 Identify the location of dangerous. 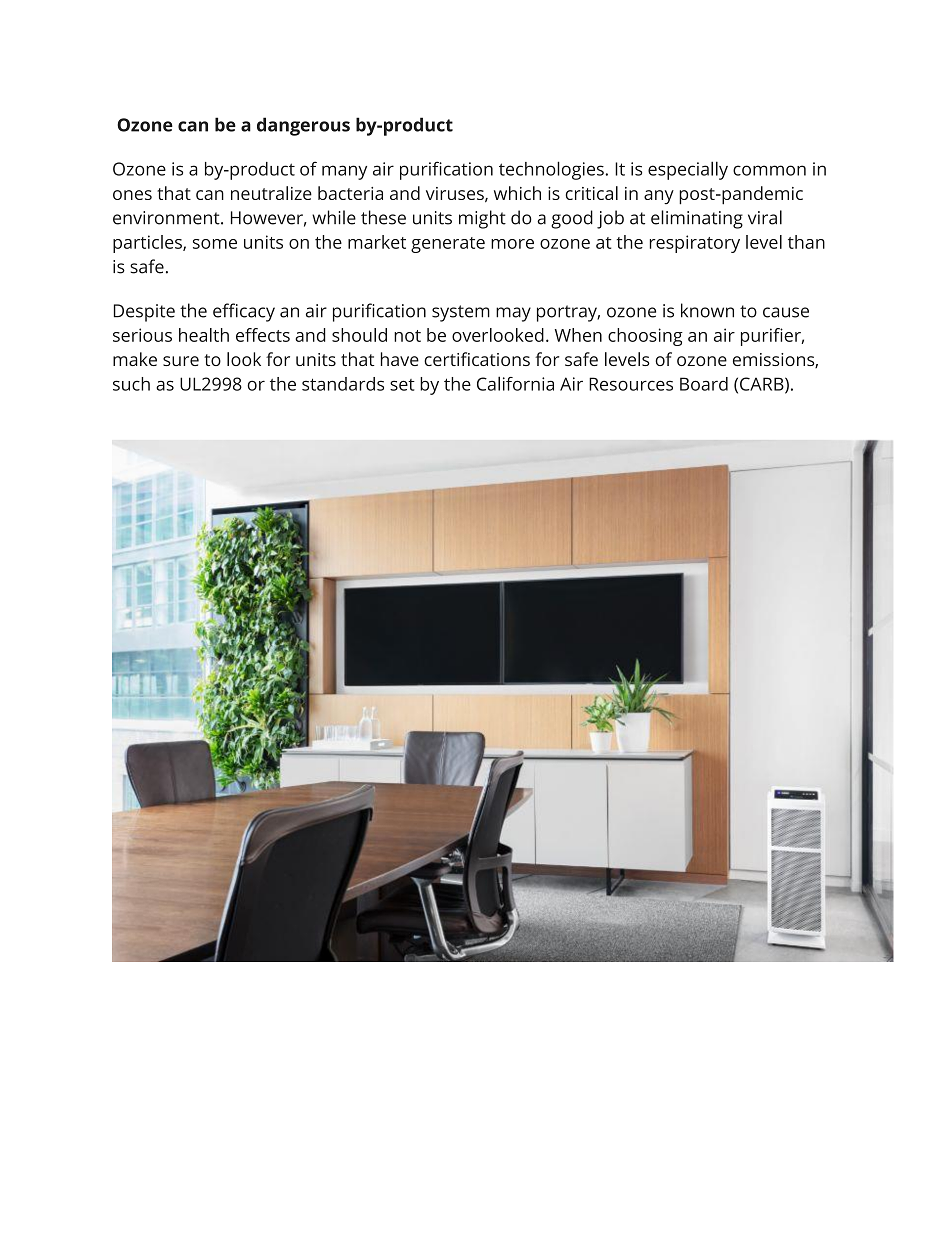
(303, 126).
